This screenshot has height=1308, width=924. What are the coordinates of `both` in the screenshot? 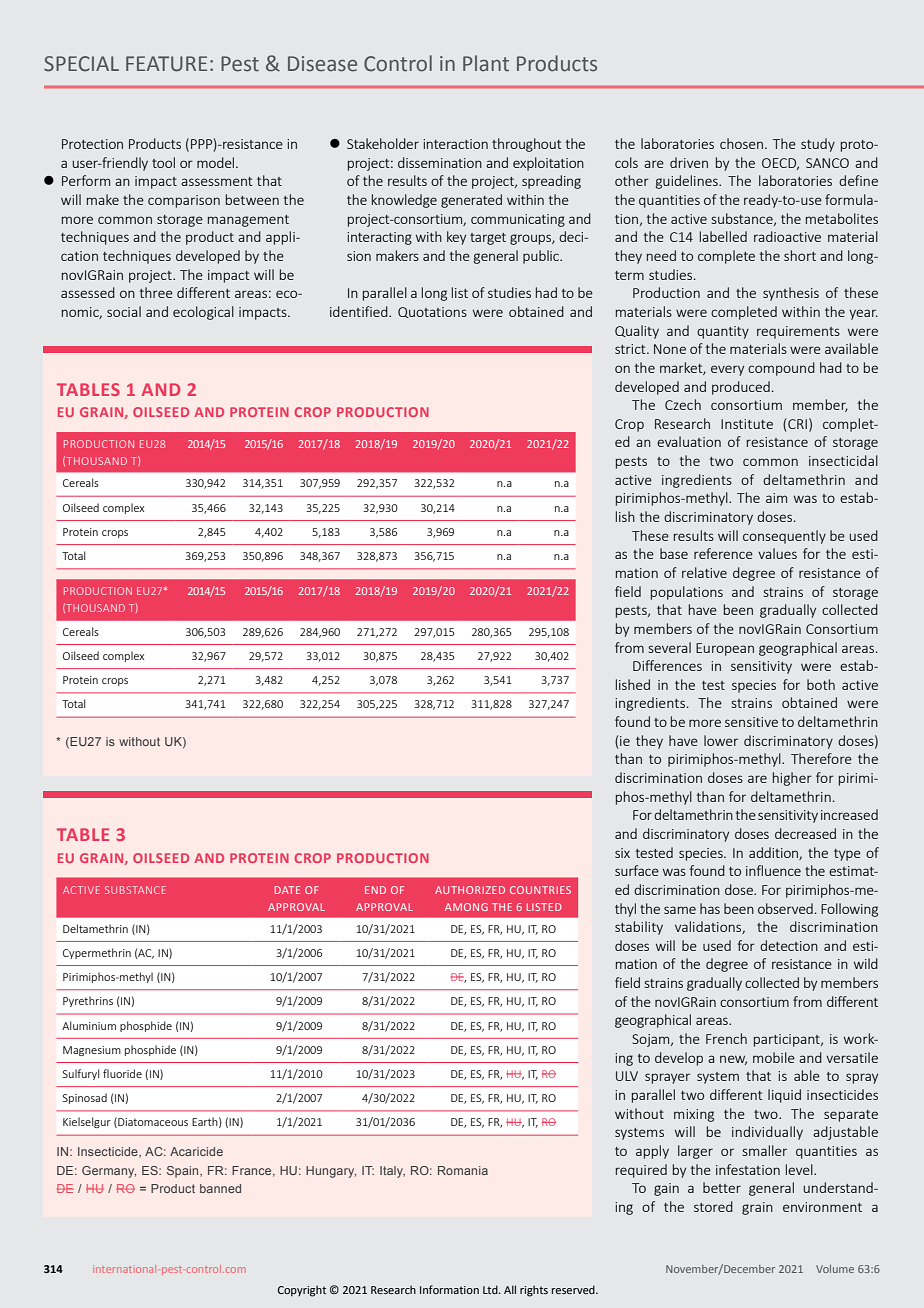 It's located at (821, 684).
